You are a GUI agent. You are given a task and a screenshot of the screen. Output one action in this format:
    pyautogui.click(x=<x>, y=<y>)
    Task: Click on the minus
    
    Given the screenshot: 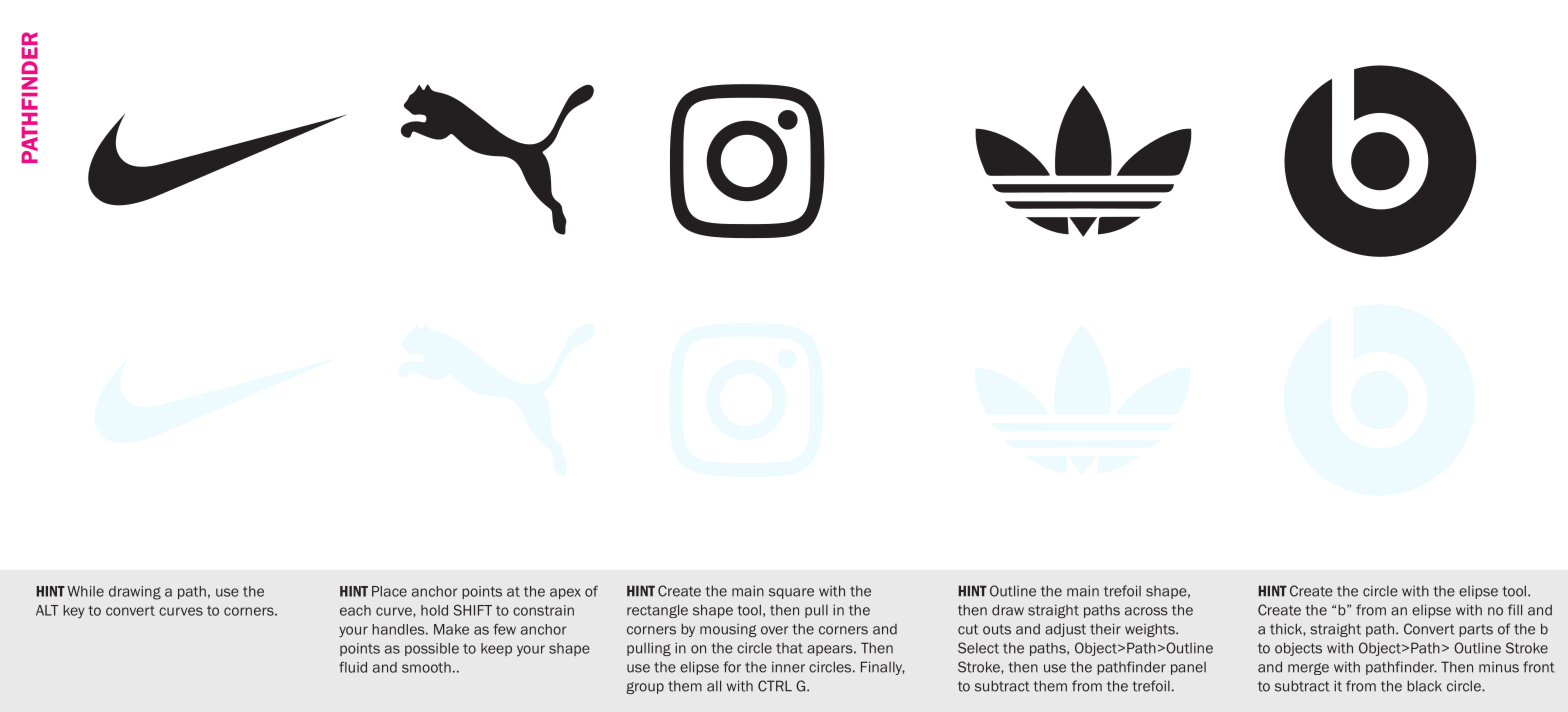 What is the action you would take?
    pyautogui.click(x=1499, y=667)
